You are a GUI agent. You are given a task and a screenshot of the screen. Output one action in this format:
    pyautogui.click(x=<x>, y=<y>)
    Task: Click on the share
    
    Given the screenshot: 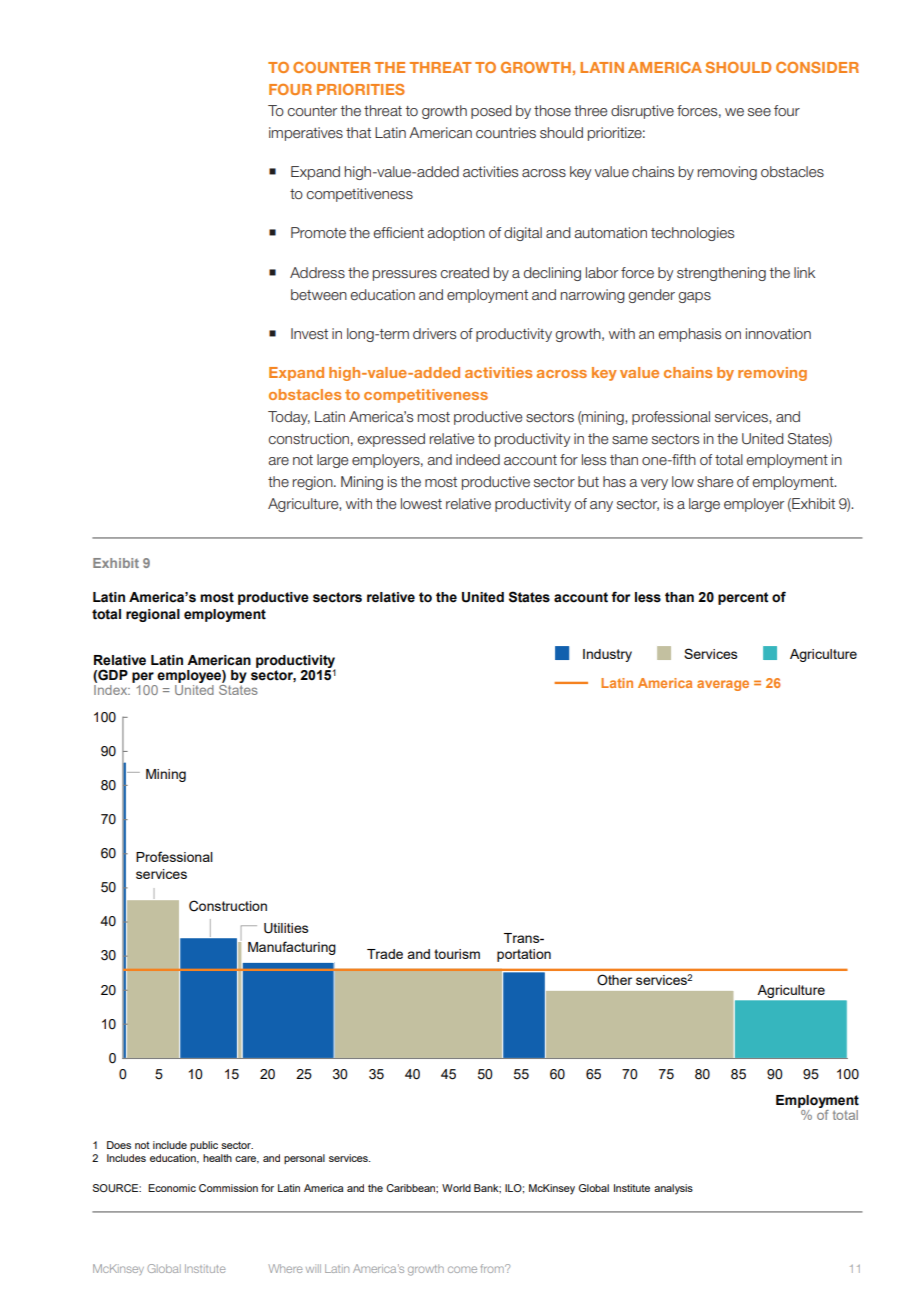 What is the action you would take?
    pyautogui.click(x=715, y=481)
